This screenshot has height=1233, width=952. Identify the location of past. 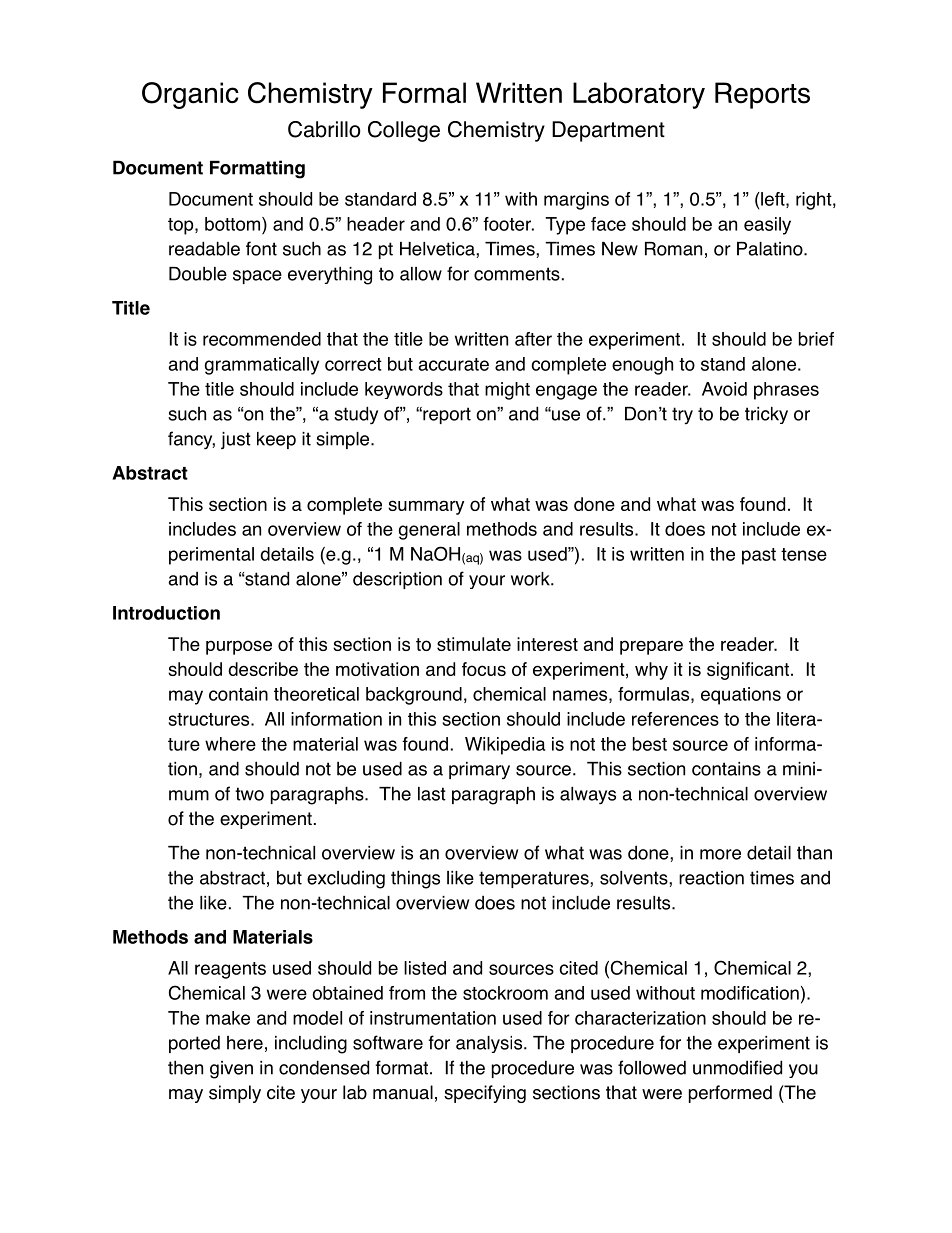
(759, 556).
